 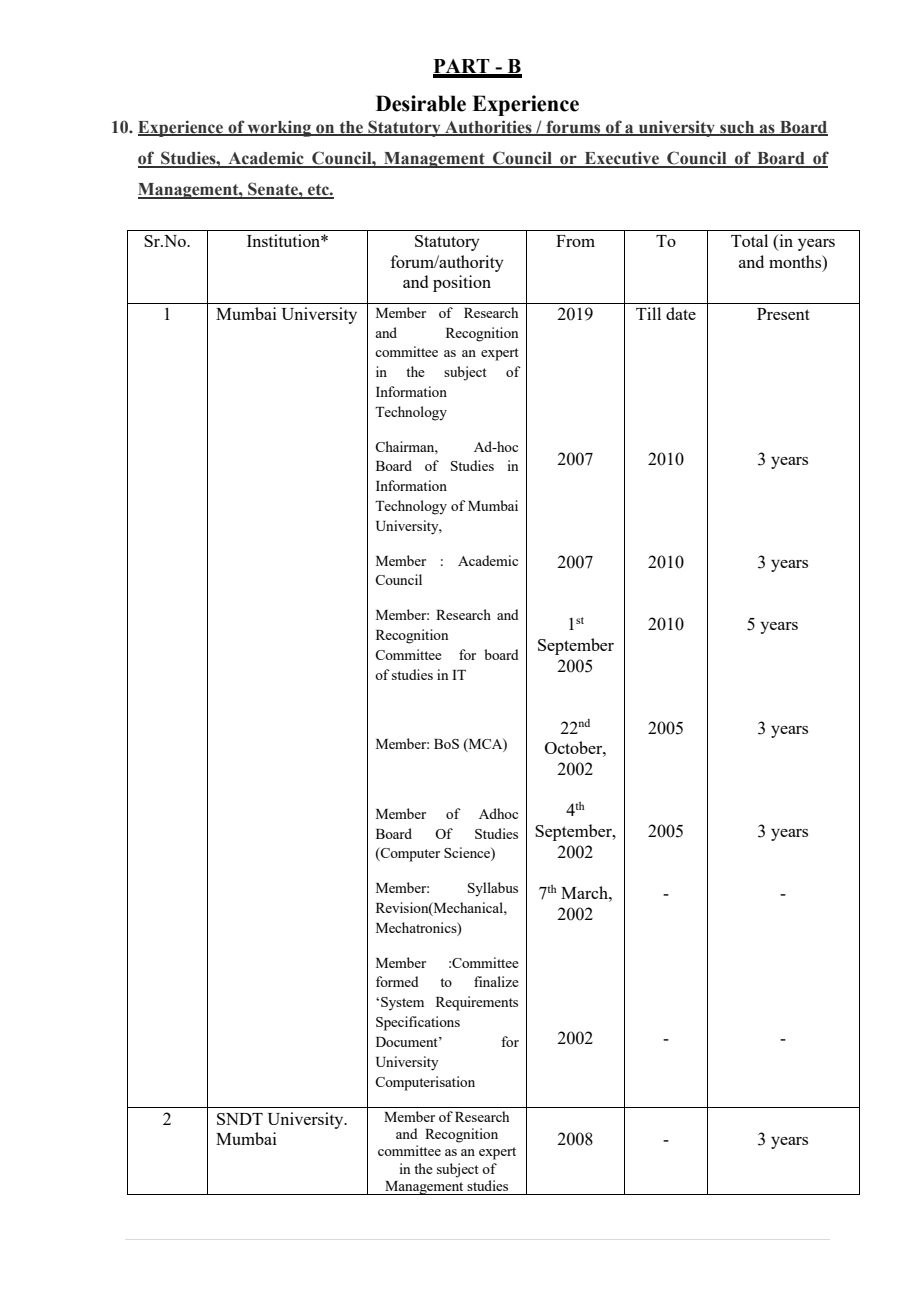 I want to click on date, so click(x=681, y=313).
